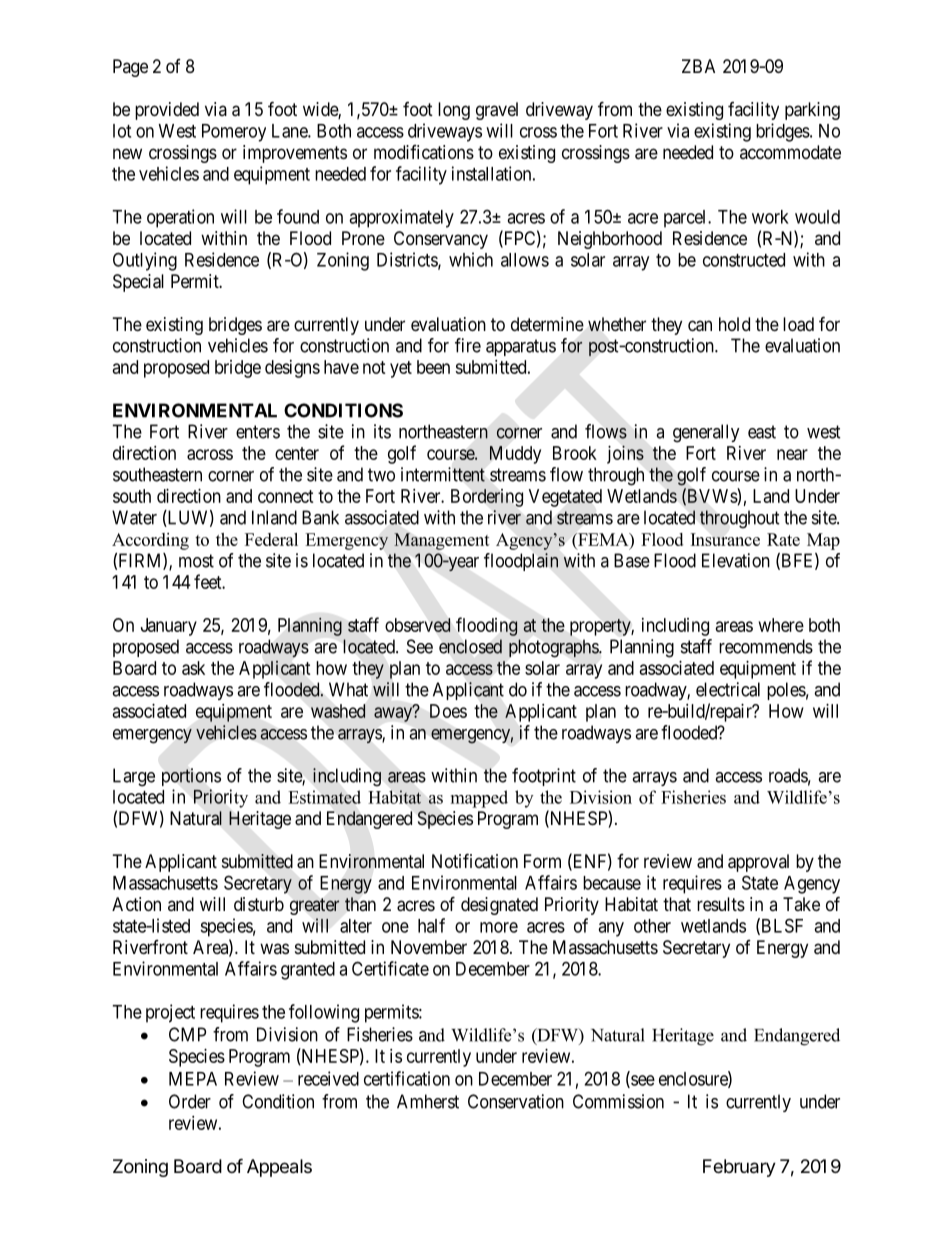 The height and width of the page is (1233, 952). What do you see at coordinates (454, 111) in the page?
I see `long` at bounding box center [454, 111].
